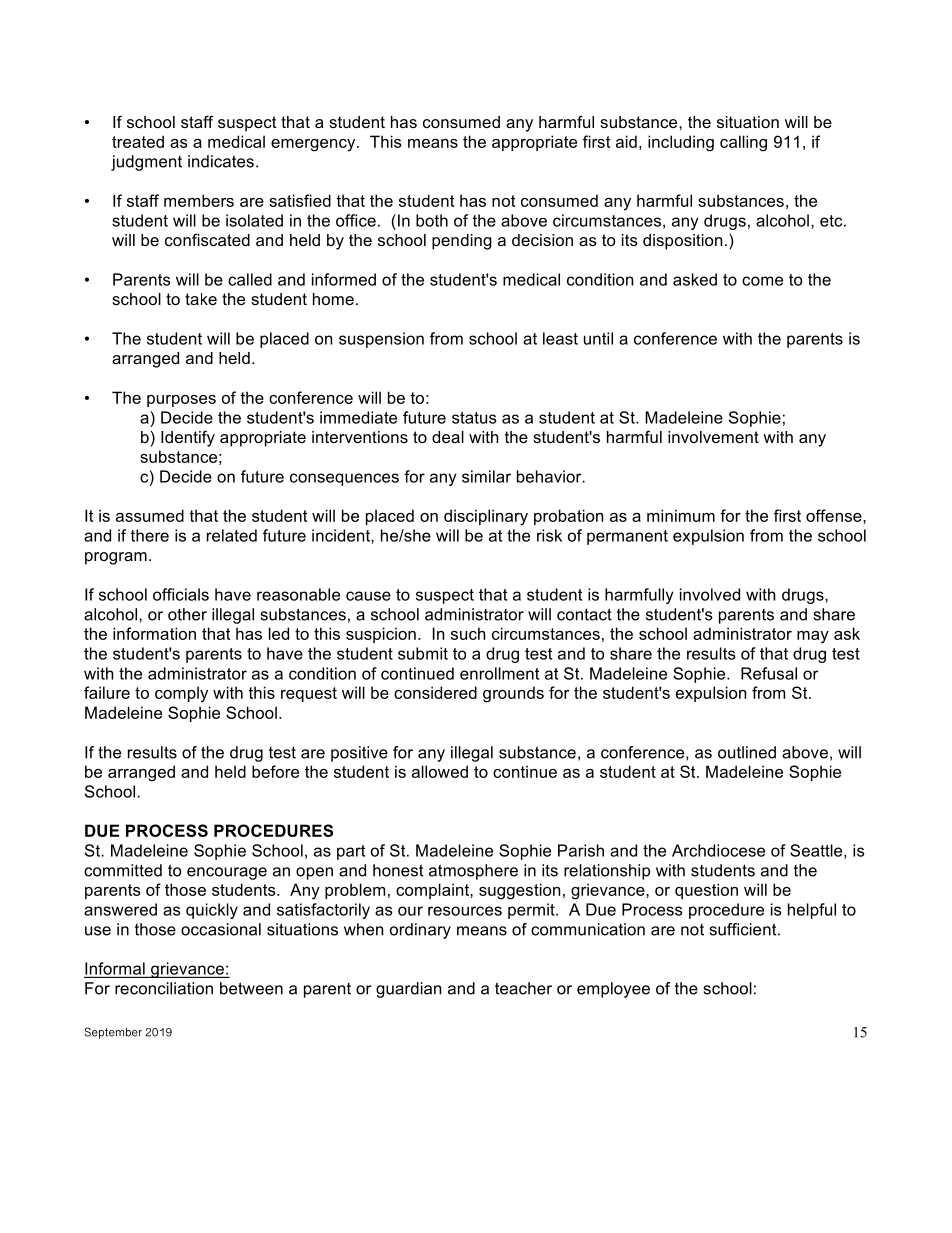  Describe the element at coordinates (710, 594) in the screenshot. I see `involved` at that location.
